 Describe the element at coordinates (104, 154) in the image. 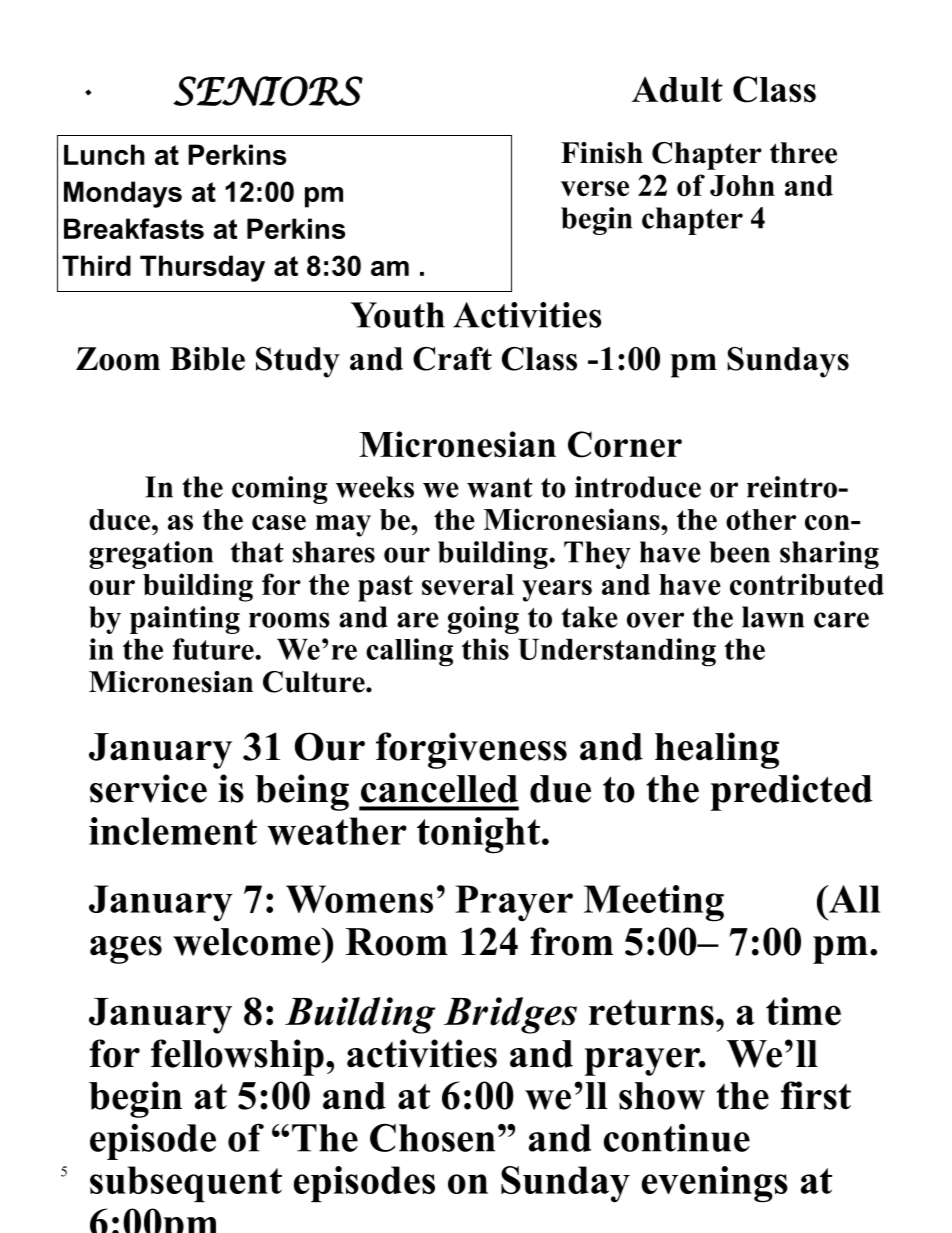

I see `Lunch` at that location.
